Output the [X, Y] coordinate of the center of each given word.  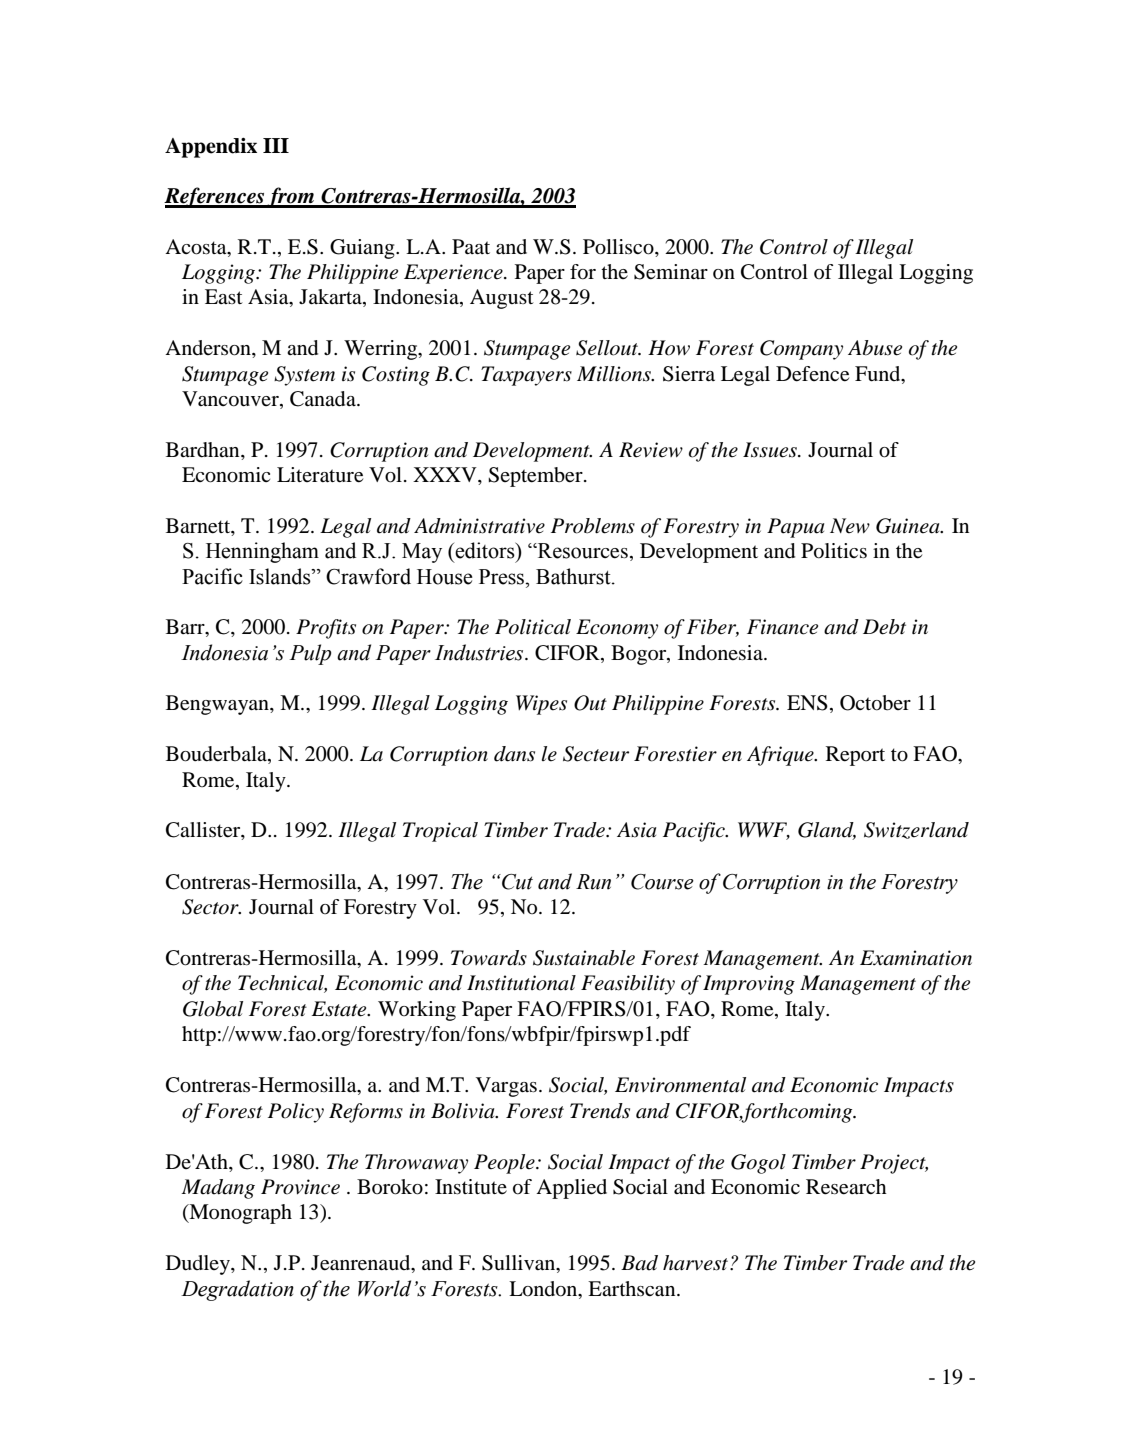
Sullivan [520, 1264]
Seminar [671, 272]
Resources [582, 551]
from [291, 197]
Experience [454, 274]
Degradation [237, 1290]
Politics [834, 551]
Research [846, 1187]
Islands [281, 576]
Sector [211, 907]
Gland [827, 831]
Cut [516, 882]
